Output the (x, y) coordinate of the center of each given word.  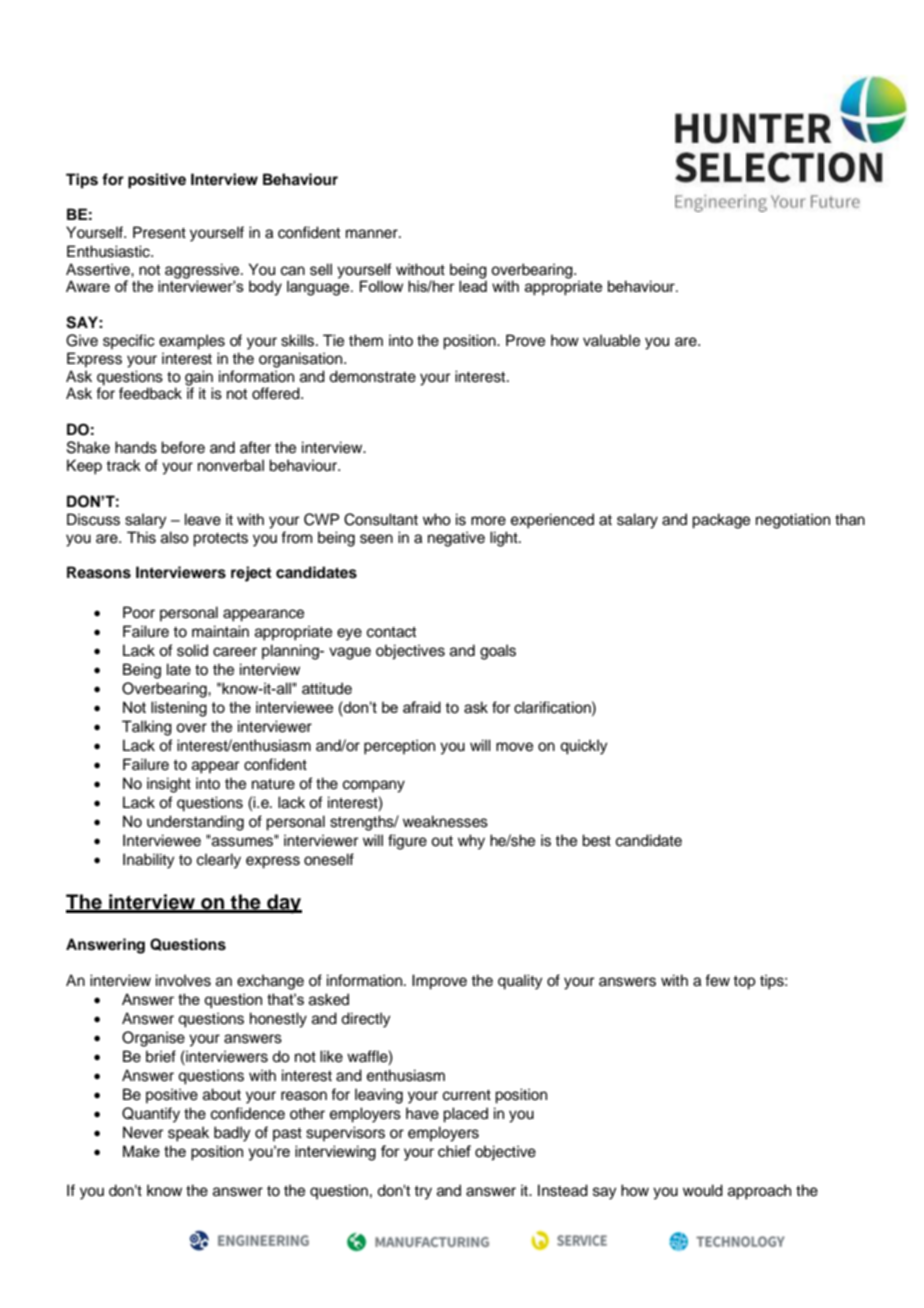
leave (203, 519)
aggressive (203, 271)
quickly (584, 747)
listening (179, 709)
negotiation (793, 521)
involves (183, 980)
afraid (422, 707)
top (744, 983)
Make (141, 1151)
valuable (611, 340)
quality (520, 982)
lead (473, 286)
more (488, 521)
